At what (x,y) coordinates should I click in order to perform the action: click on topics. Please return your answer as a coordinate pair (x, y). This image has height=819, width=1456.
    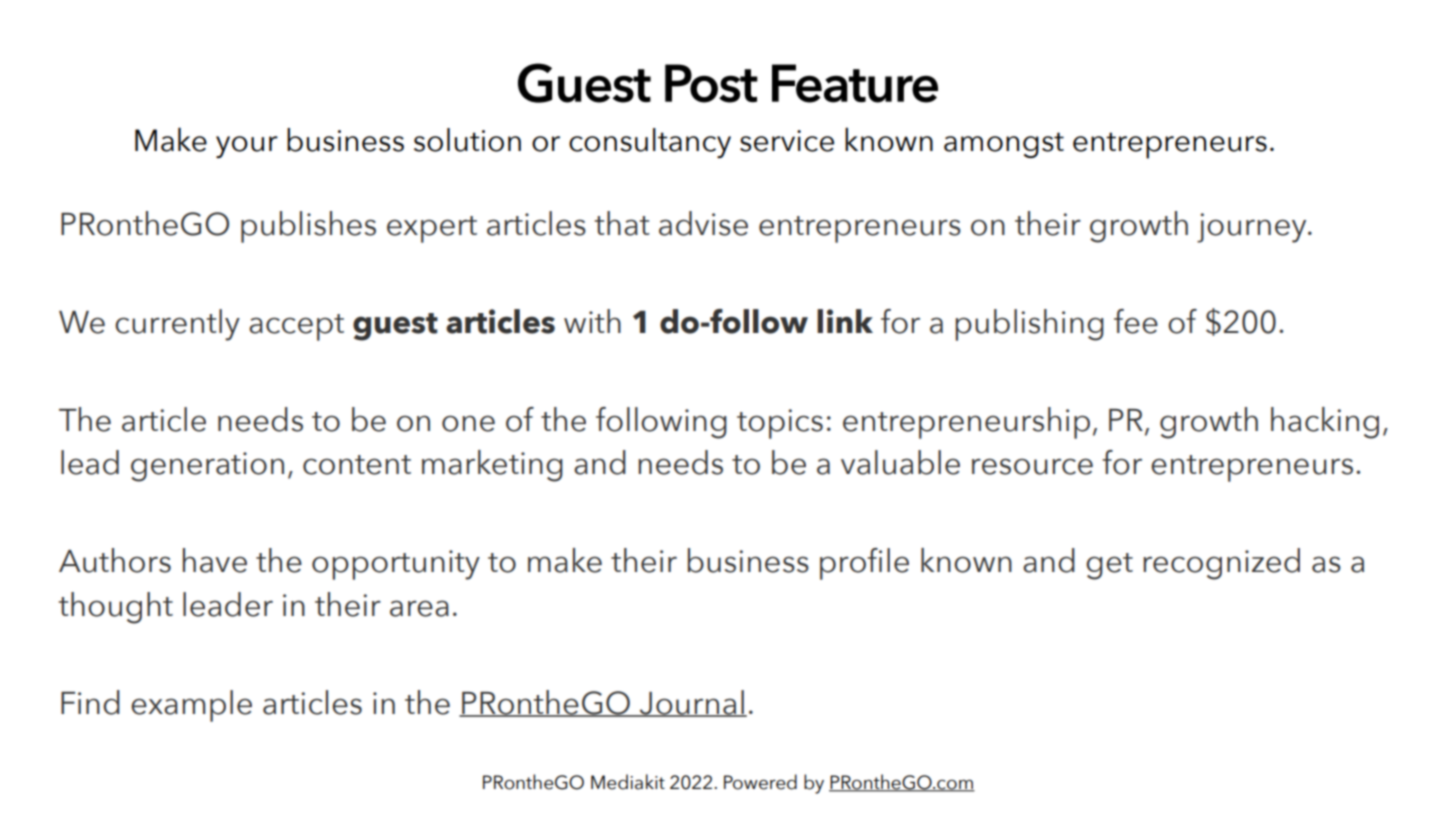
    Looking at the image, I should click on (780, 424).
